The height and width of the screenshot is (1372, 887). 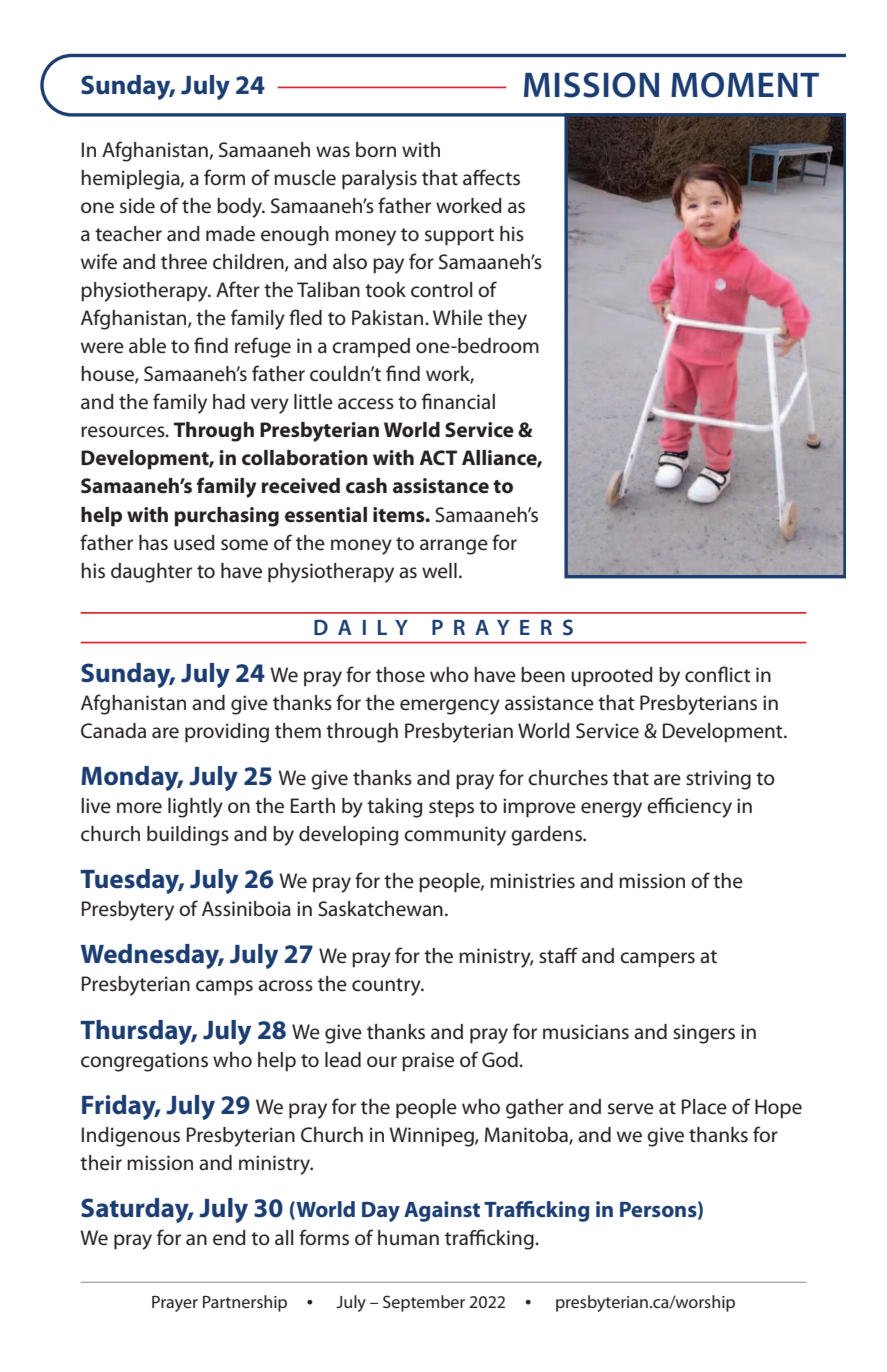 I want to click on MOMENT, so click(x=745, y=85).
